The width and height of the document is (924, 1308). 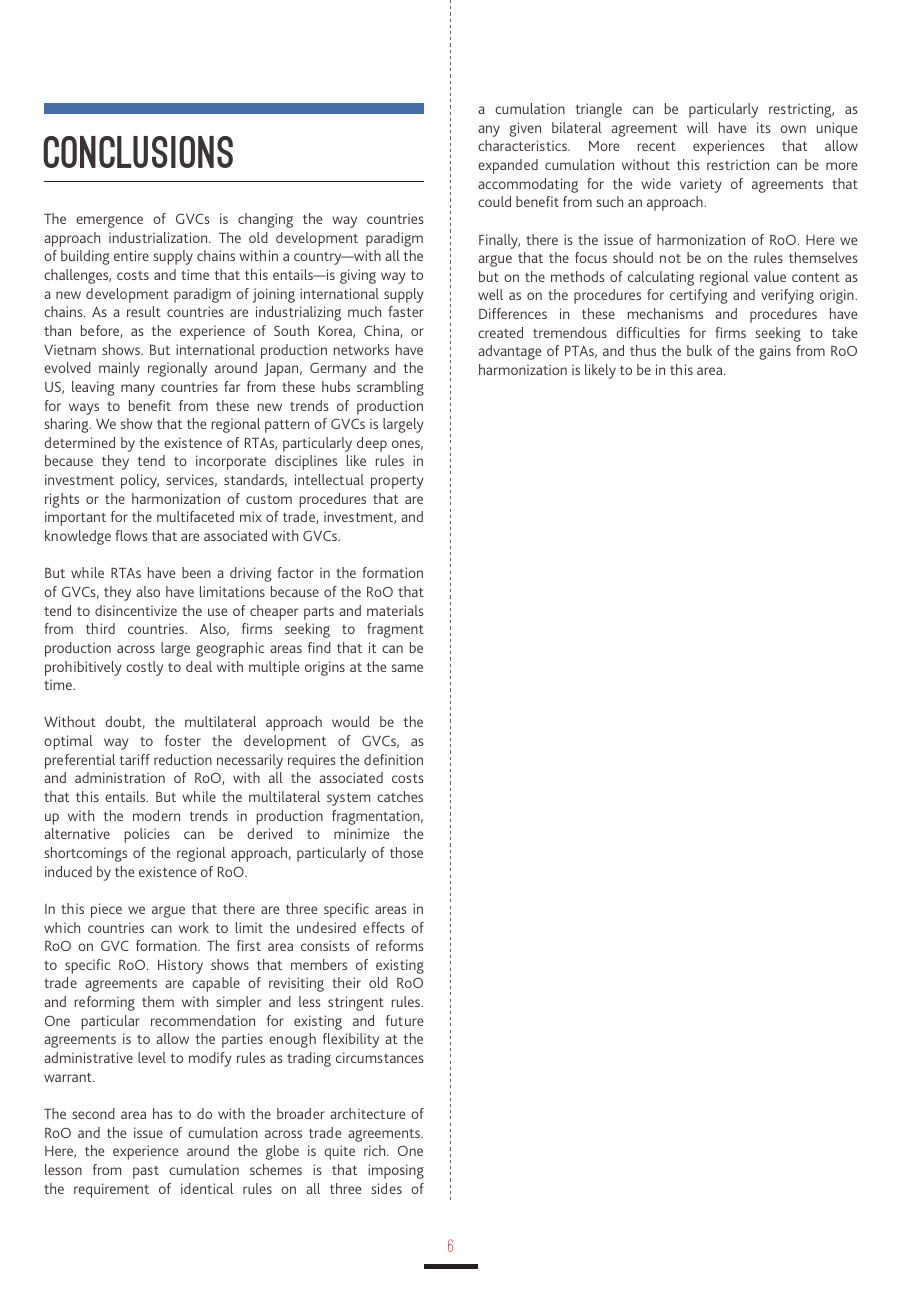 What do you see at coordinates (146, 1172) in the document?
I see `past` at bounding box center [146, 1172].
